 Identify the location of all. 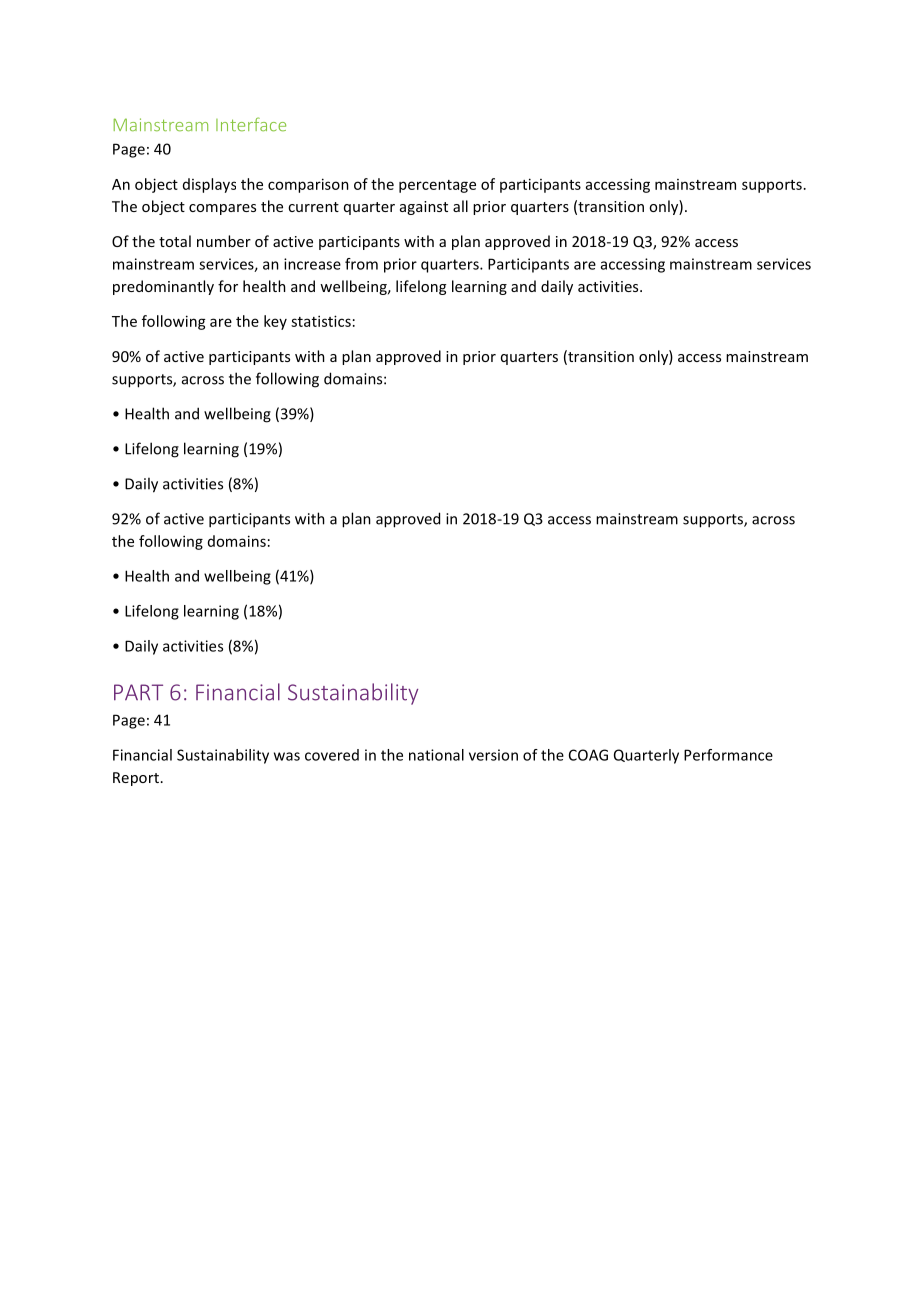
(460, 206).
